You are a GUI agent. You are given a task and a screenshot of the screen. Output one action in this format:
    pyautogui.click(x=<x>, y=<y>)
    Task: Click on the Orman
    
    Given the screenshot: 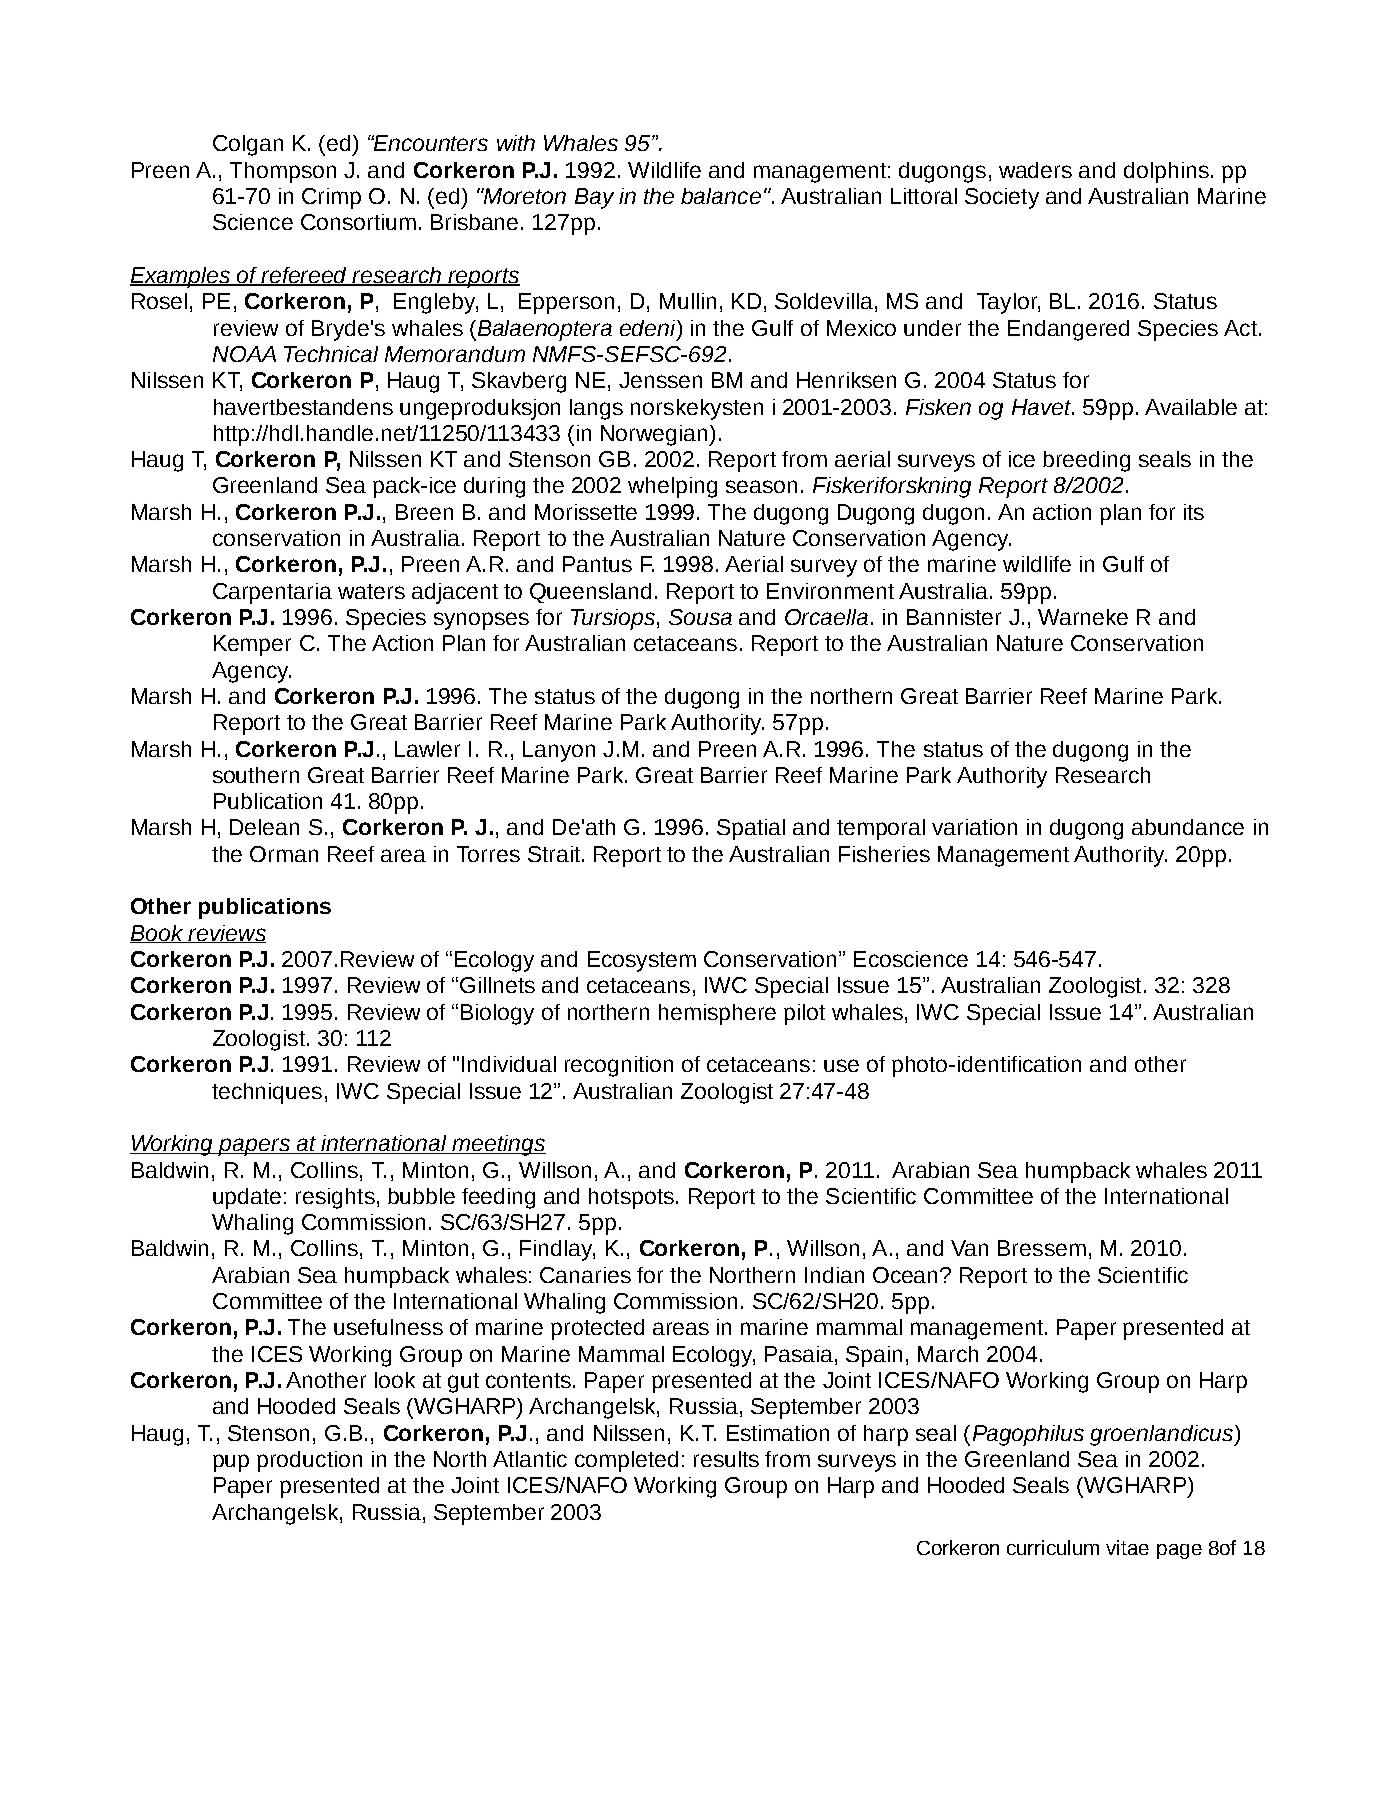 What is the action you would take?
    pyautogui.click(x=284, y=854)
